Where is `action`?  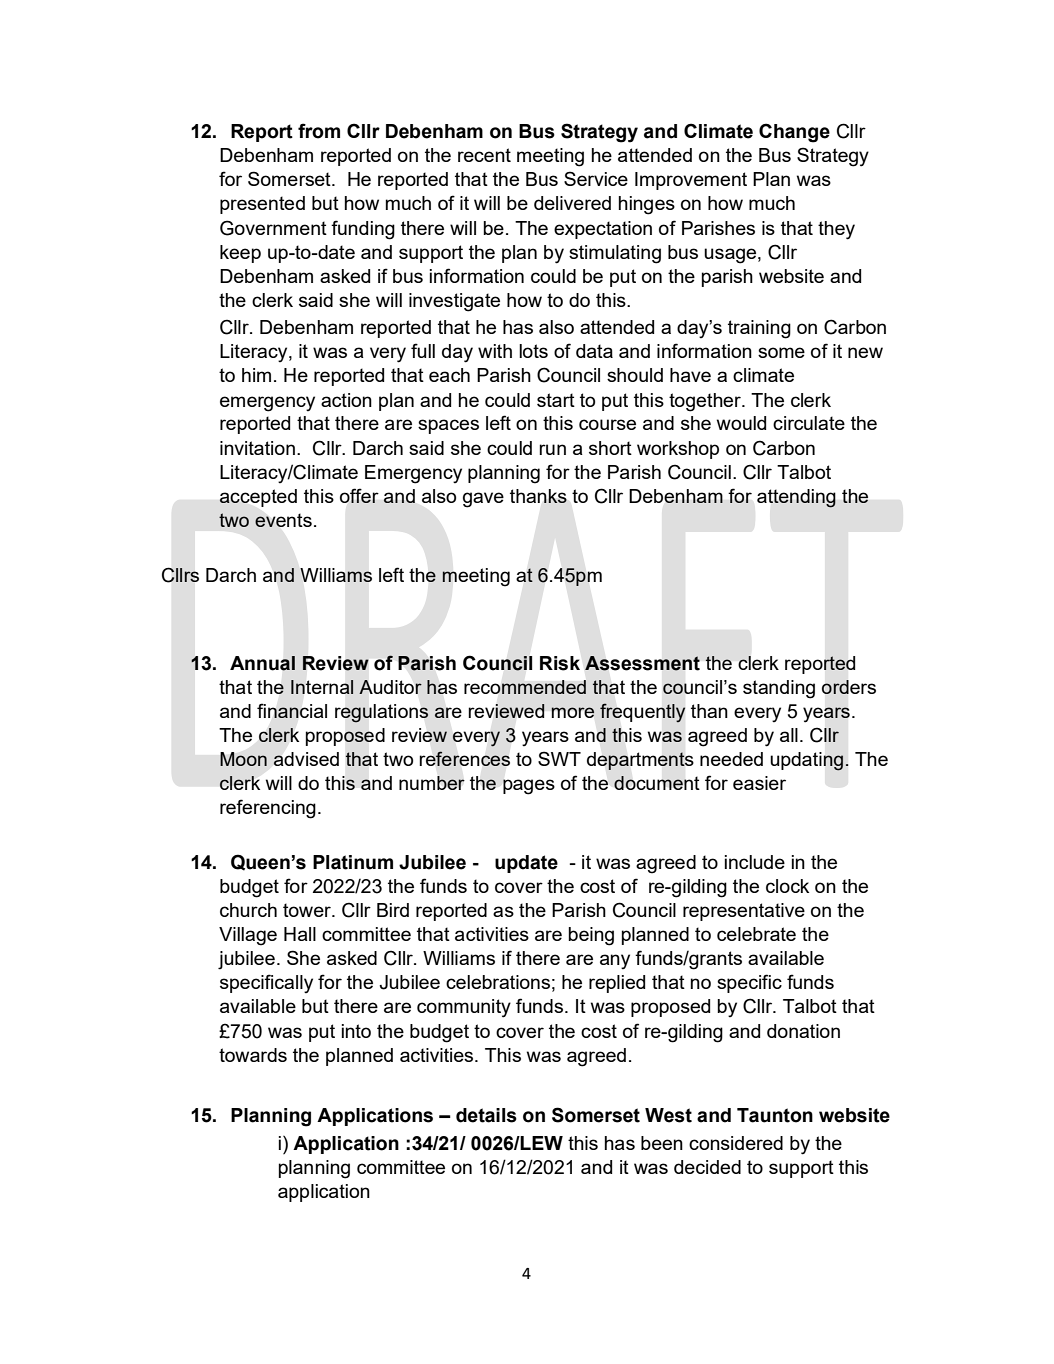
action is located at coordinates (346, 400).
